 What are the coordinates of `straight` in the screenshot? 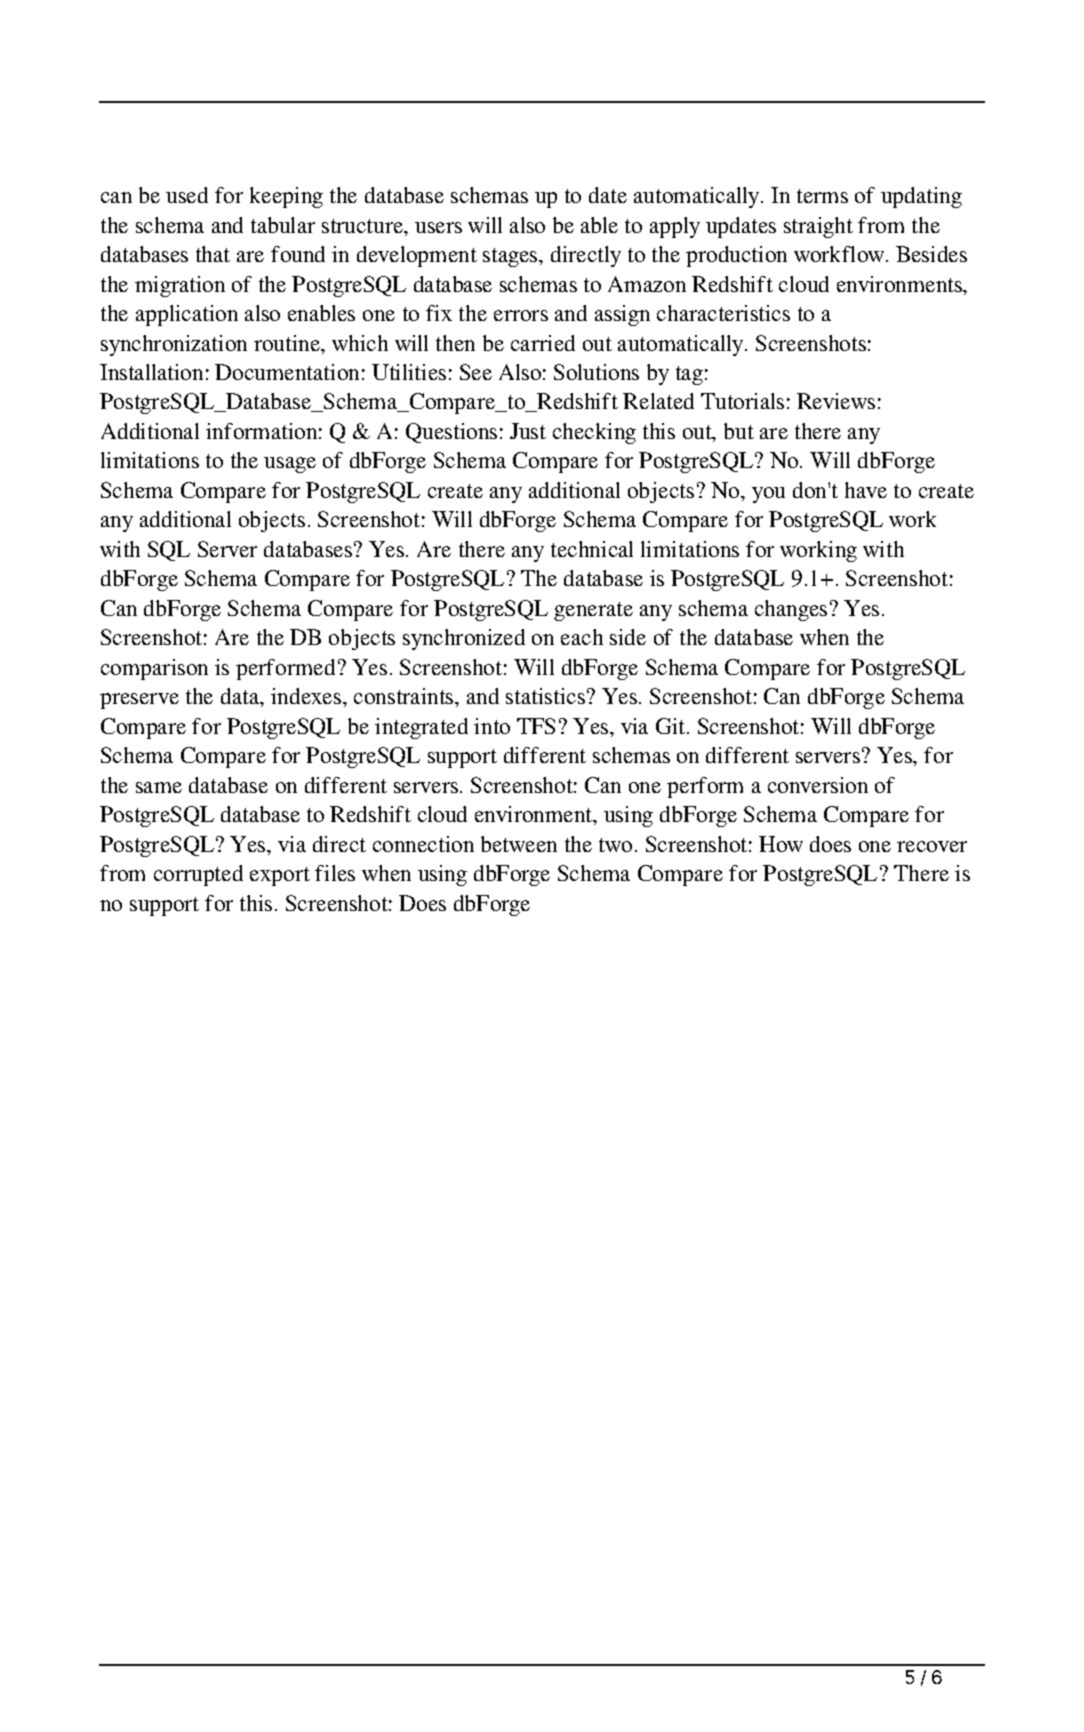 It's located at (818, 227).
